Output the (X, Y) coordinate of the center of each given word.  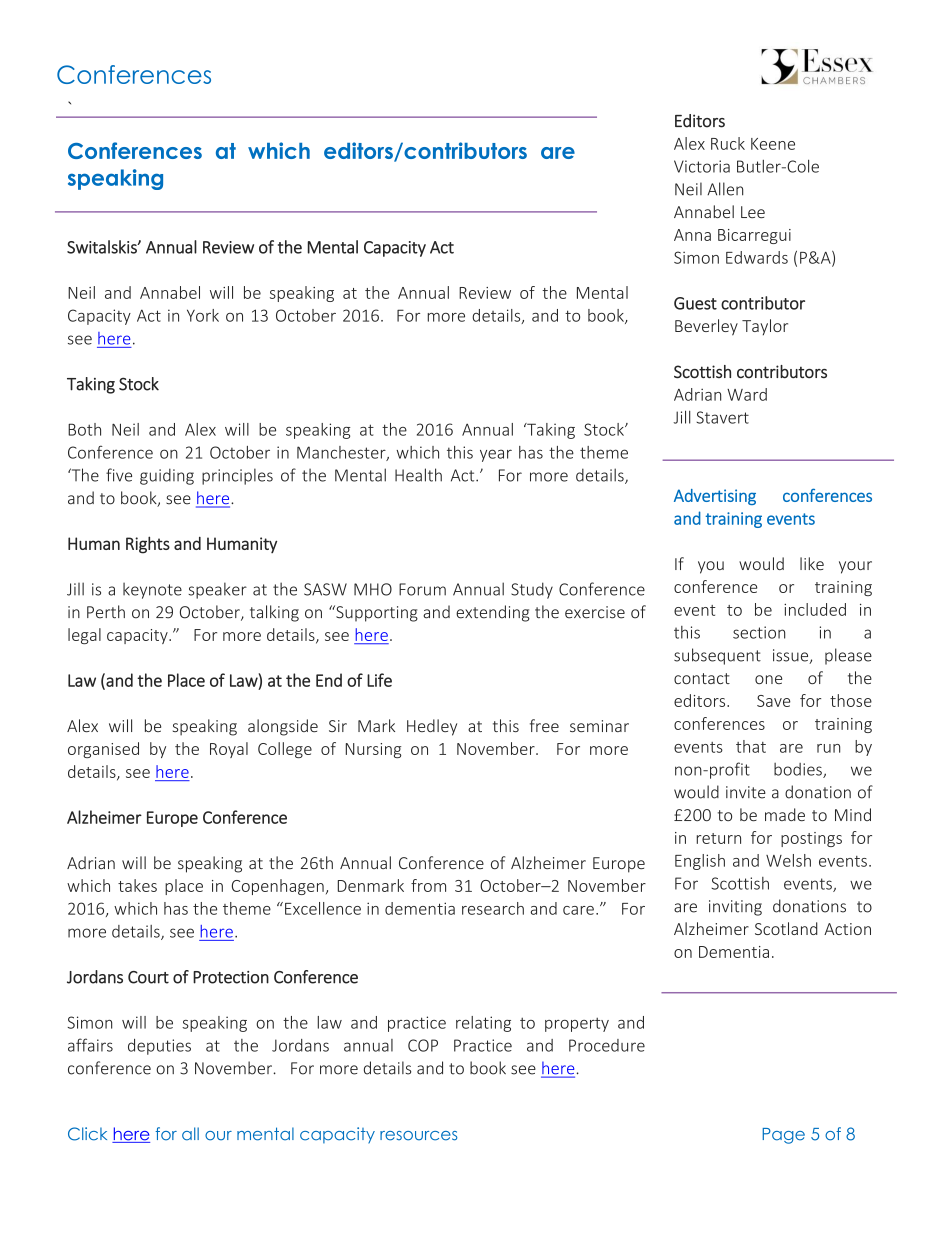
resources (418, 1136)
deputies (159, 1047)
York (203, 315)
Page (783, 1136)
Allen (725, 189)
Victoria (702, 166)
